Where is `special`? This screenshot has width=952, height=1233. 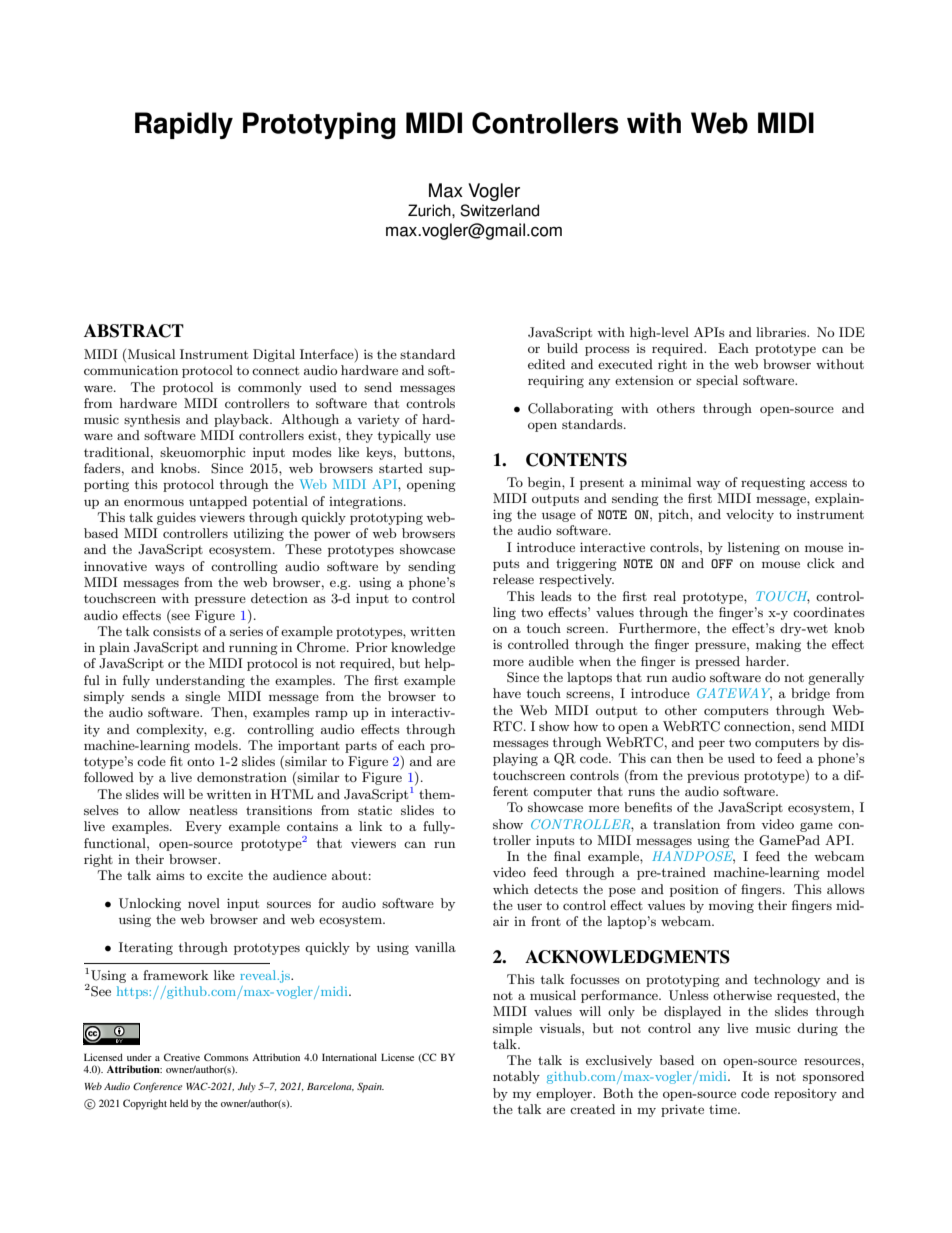
special is located at coordinates (717, 381).
